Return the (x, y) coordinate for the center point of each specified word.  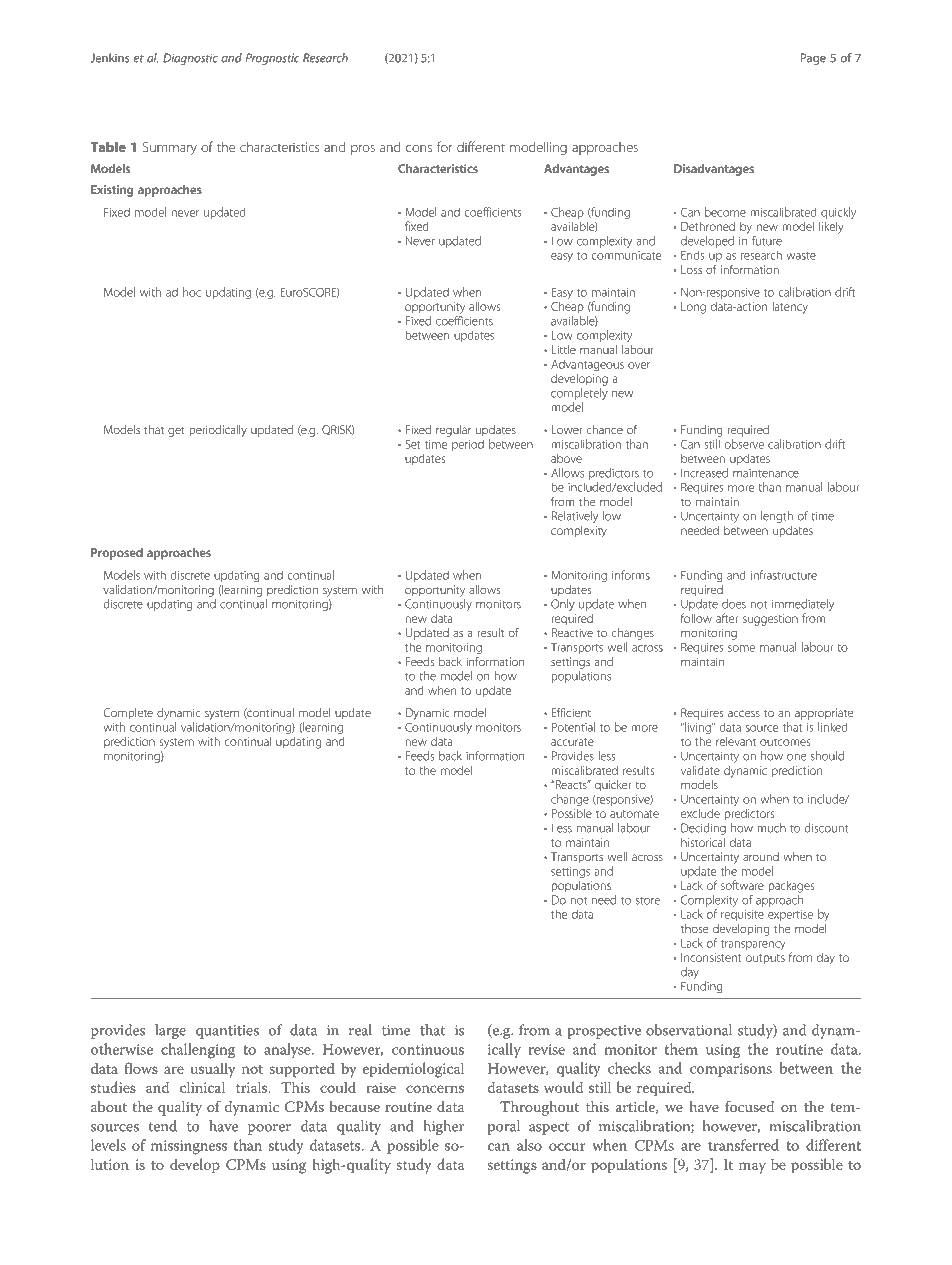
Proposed (117, 554)
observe (744, 444)
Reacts (571, 784)
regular (453, 431)
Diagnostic (190, 59)
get (176, 431)
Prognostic (272, 59)
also (529, 1145)
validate (700, 770)
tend (162, 1126)
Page (813, 59)
